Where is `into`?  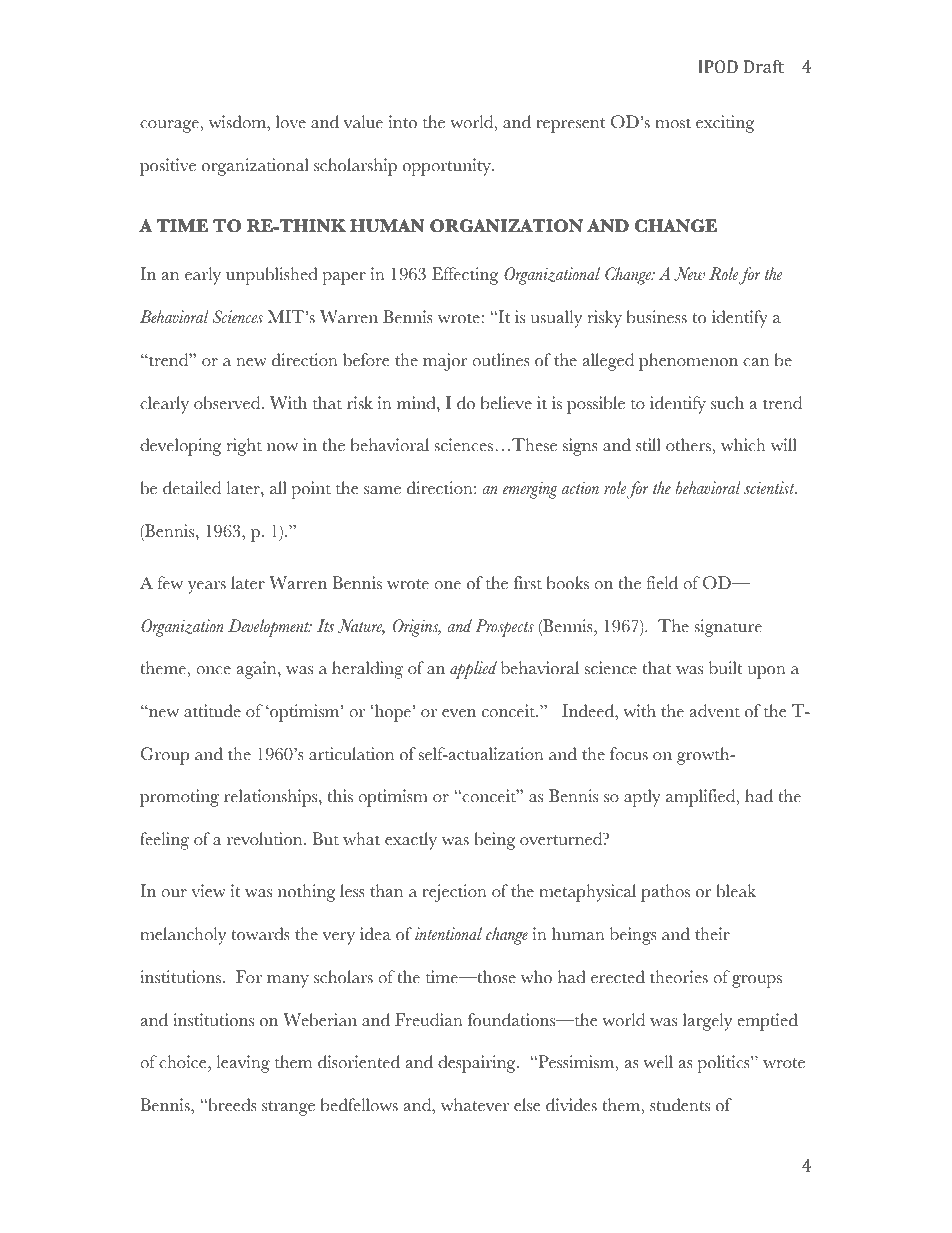
into is located at coordinates (402, 122).
